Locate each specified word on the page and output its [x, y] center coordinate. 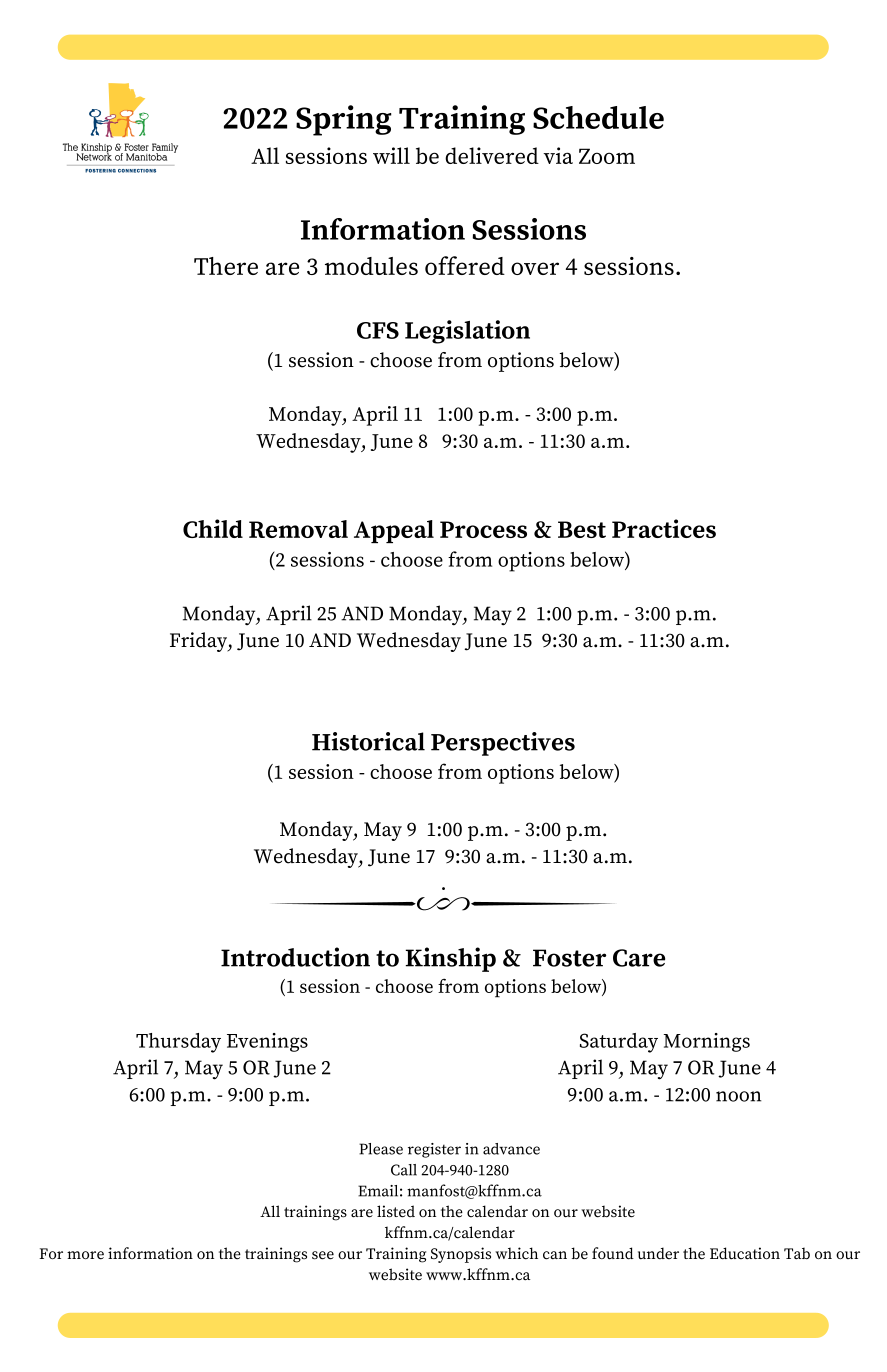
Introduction [295, 957]
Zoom [607, 156]
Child [213, 528]
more [85, 1255]
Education [745, 1253]
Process [483, 529]
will [391, 155]
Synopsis [461, 1255]
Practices [664, 528]
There [226, 266]
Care [639, 958]
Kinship [451, 959]
